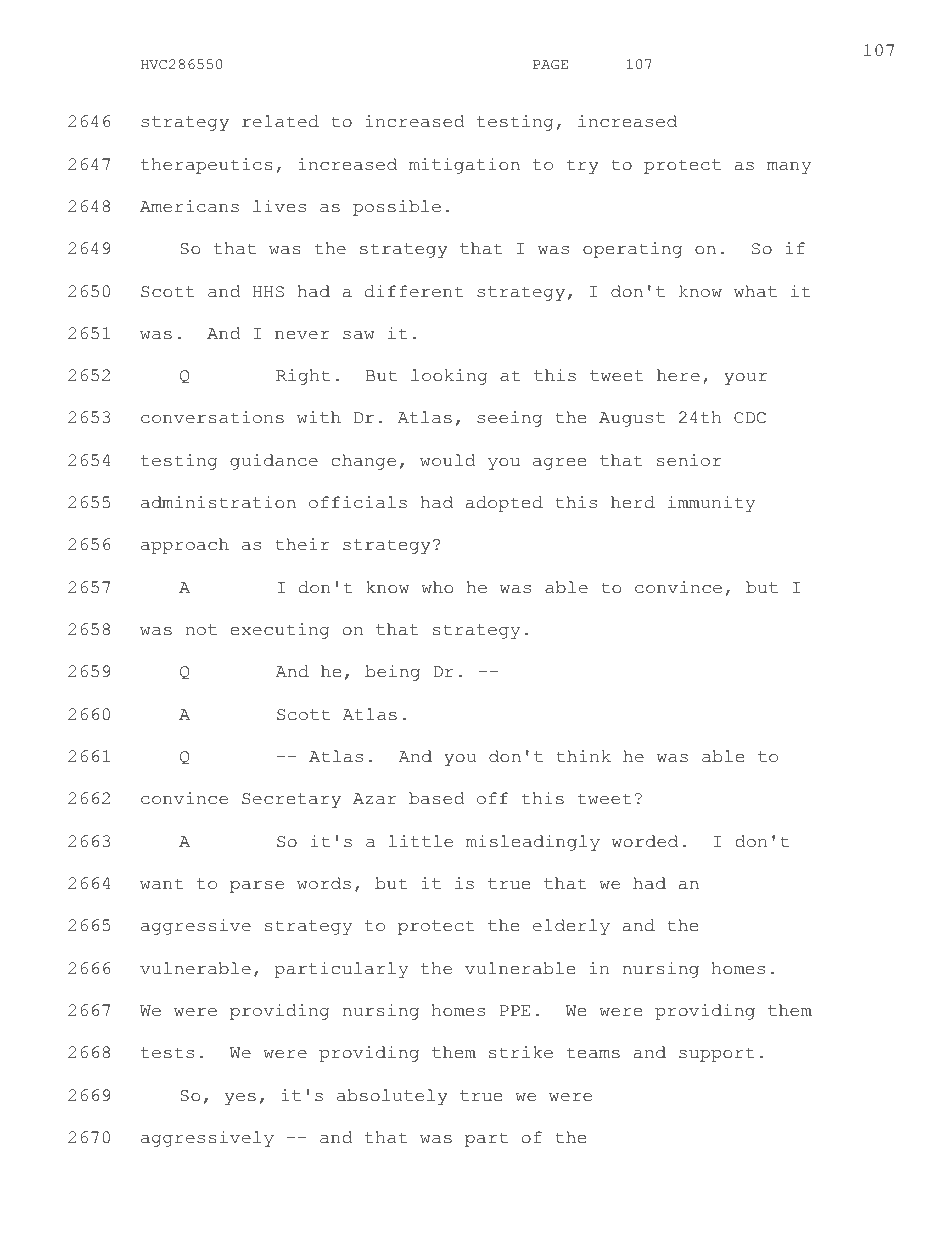  I want to click on CDC, so click(750, 418).
